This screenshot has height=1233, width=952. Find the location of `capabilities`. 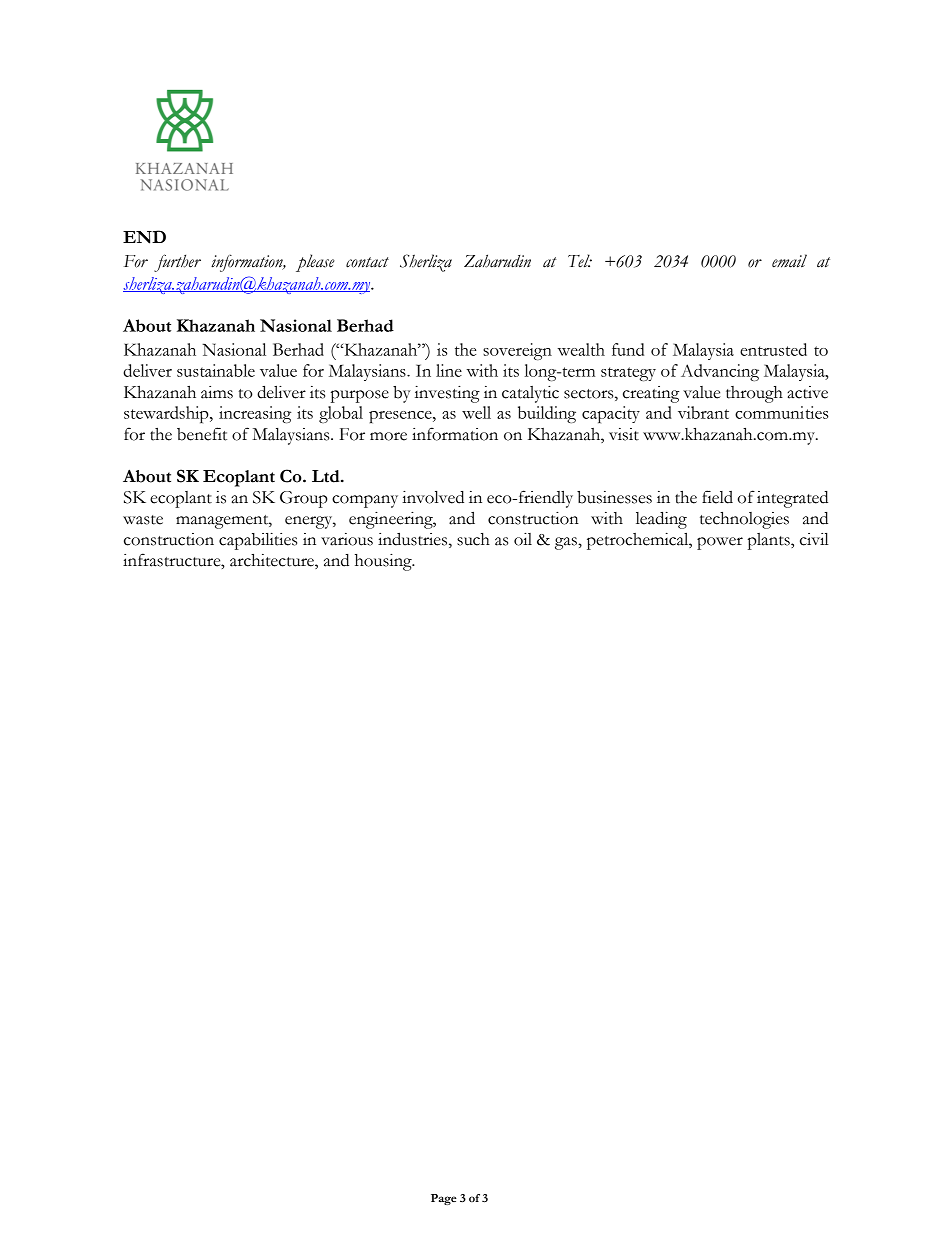

capabilities is located at coordinates (258, 541).
